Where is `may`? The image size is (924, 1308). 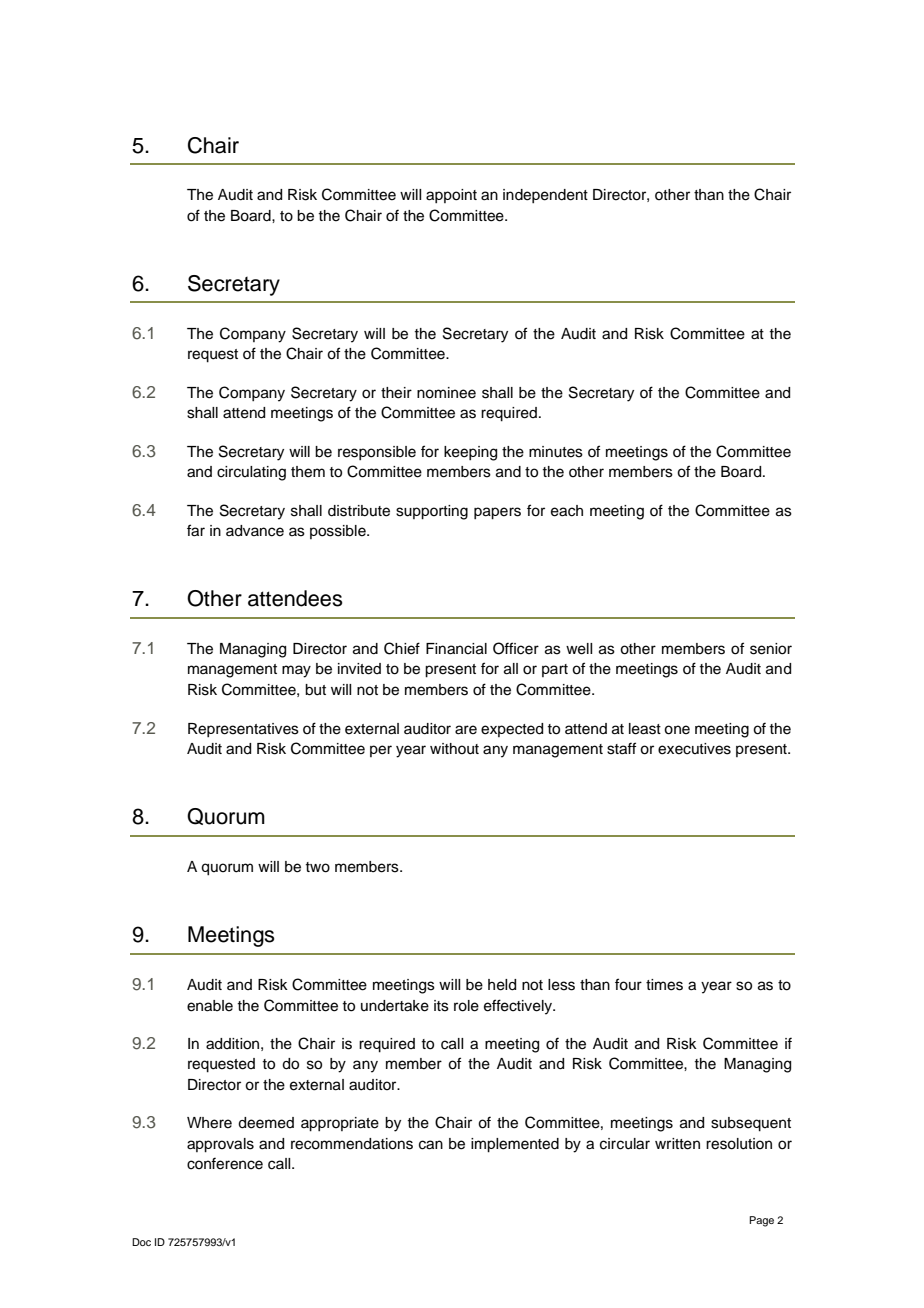 may is located at coordinates (296, 671).
